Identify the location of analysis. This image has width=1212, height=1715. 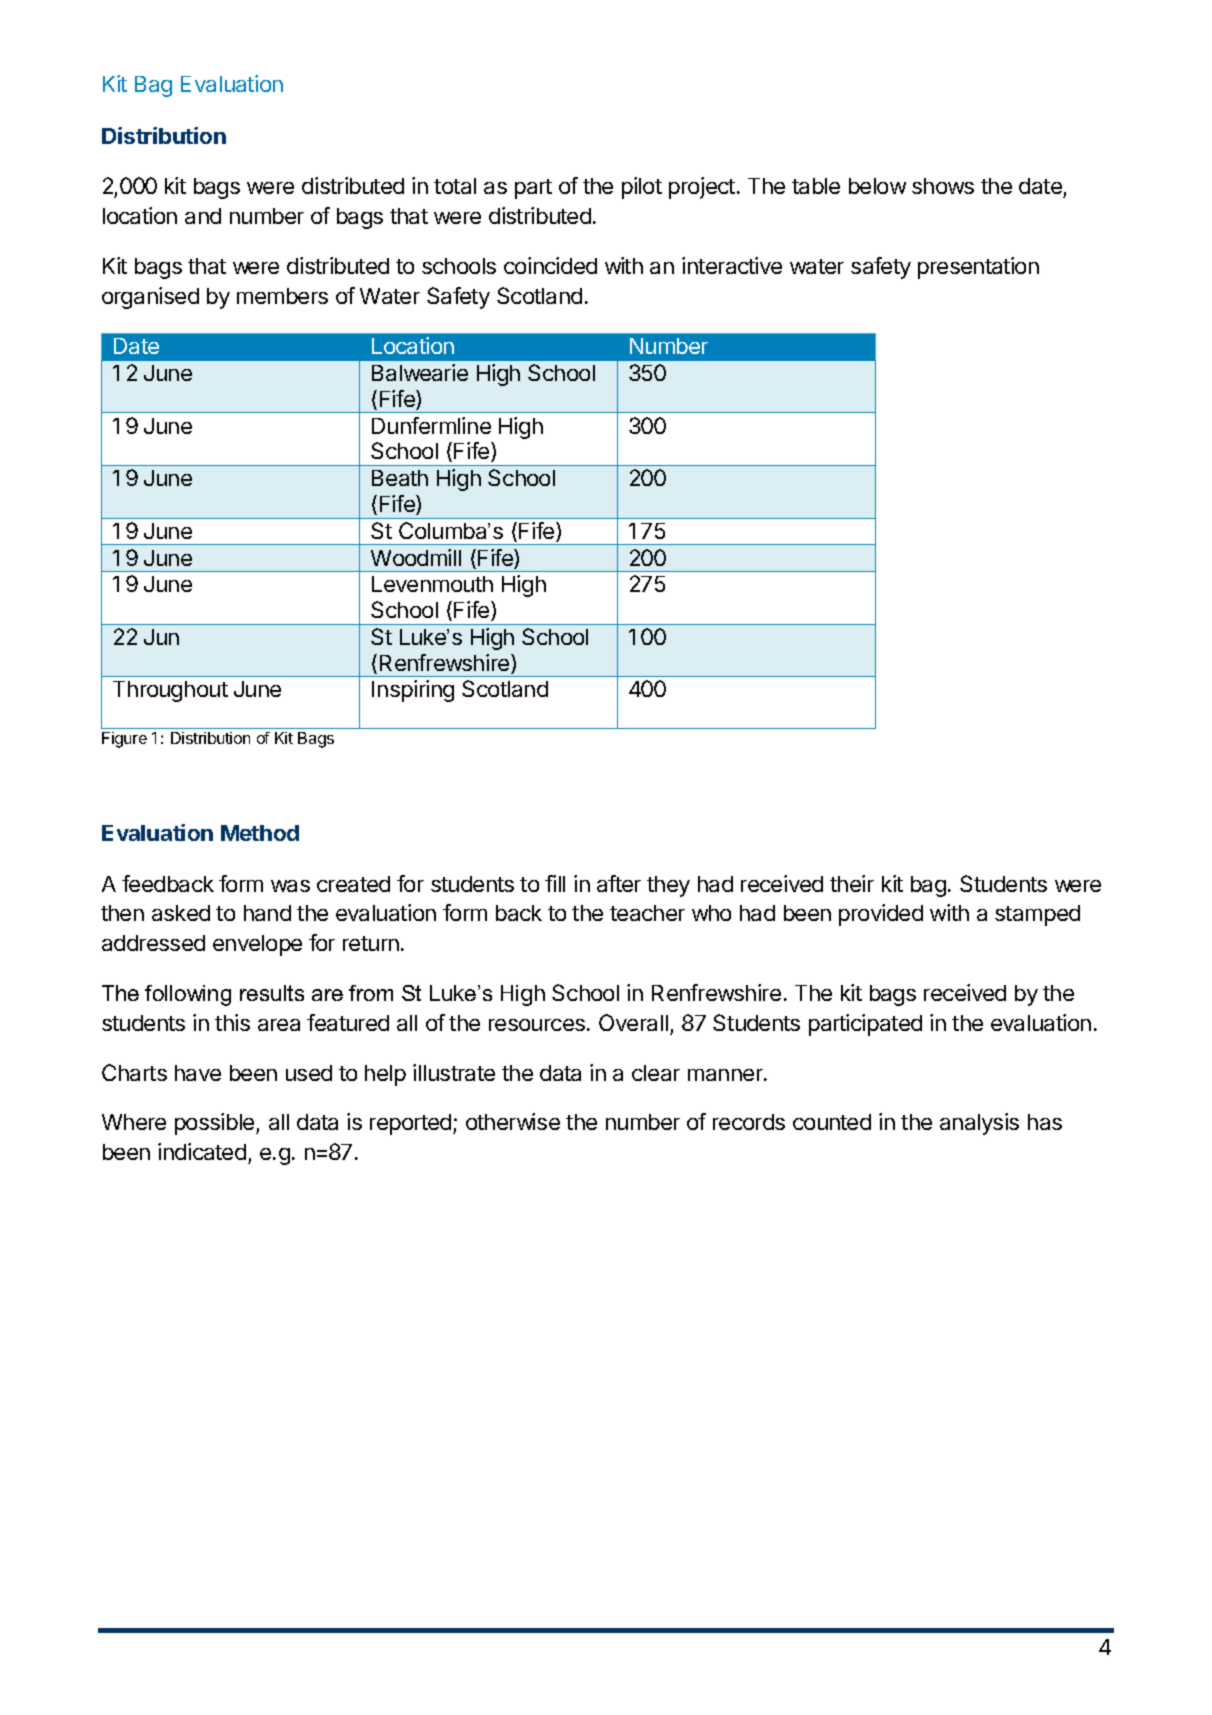
(979, 1124).
